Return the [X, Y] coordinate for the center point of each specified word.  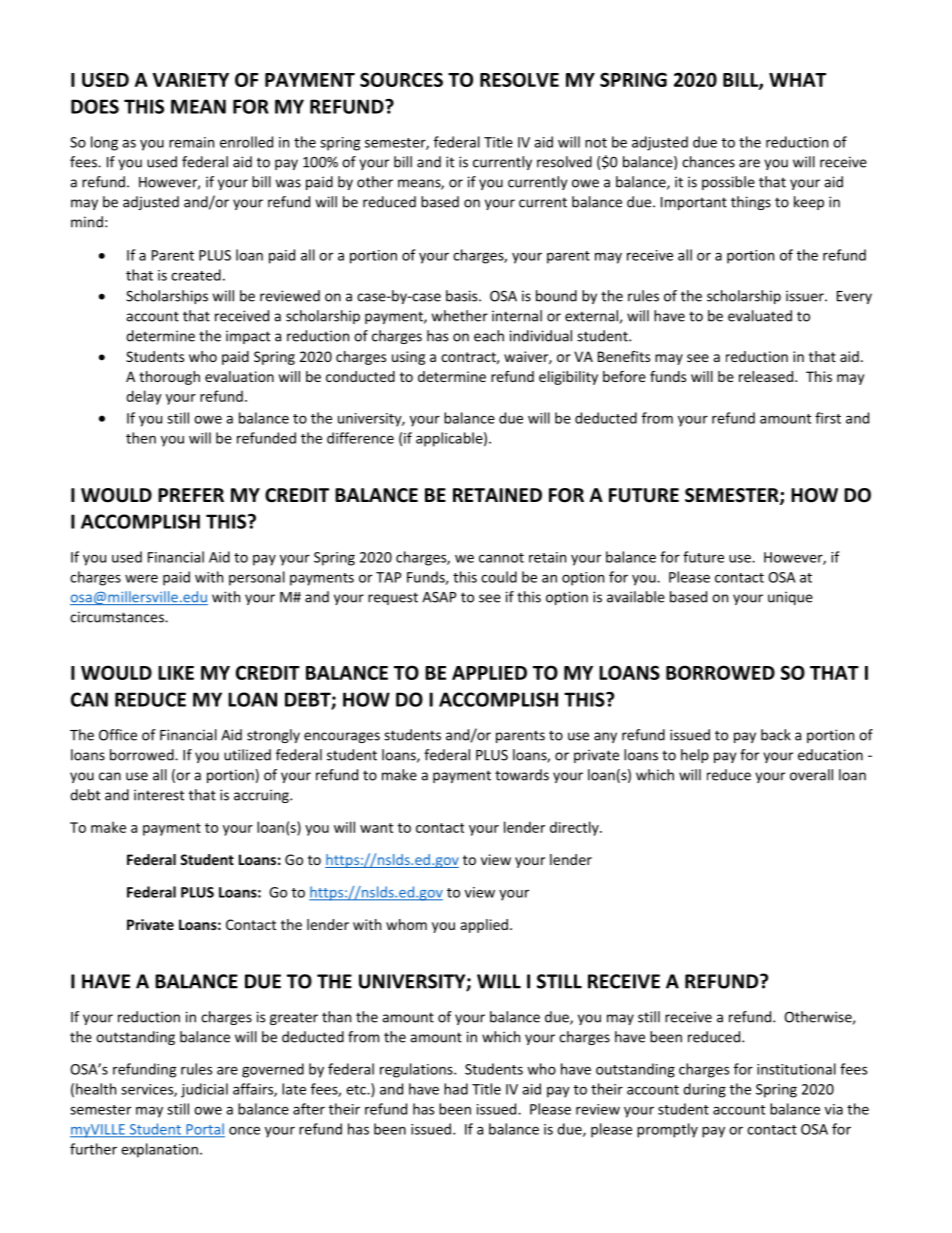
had [456, 1089]
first [828, 418]
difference [360, 438]
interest [159, 795]
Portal [204, 1130]
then [141, 438]
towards [522, 775]
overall [811, 775]
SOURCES [401, 79]
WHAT [797, 80]
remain [191, 142]
